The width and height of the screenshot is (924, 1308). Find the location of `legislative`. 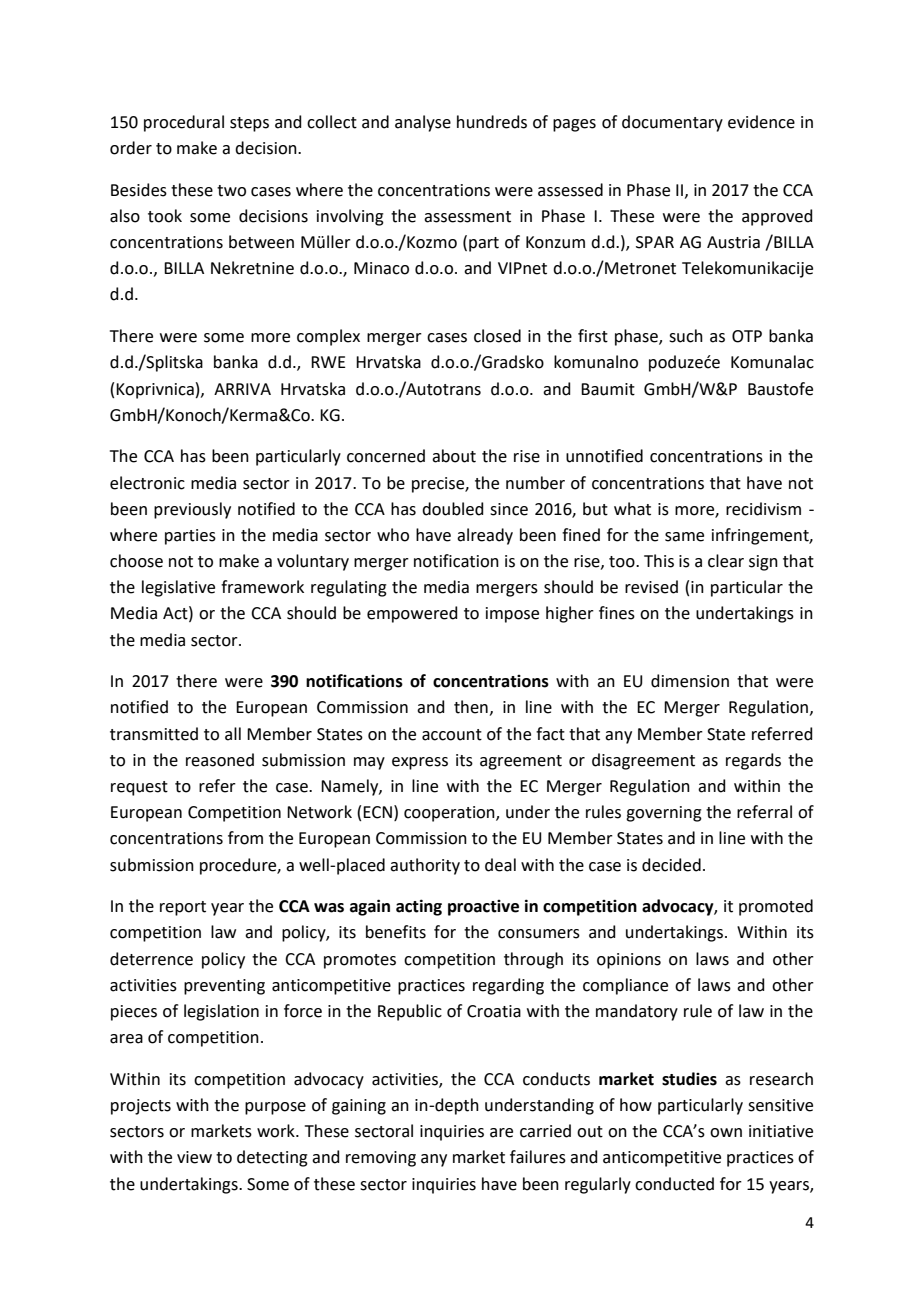

legislative is located at coordinates (178, 588).
